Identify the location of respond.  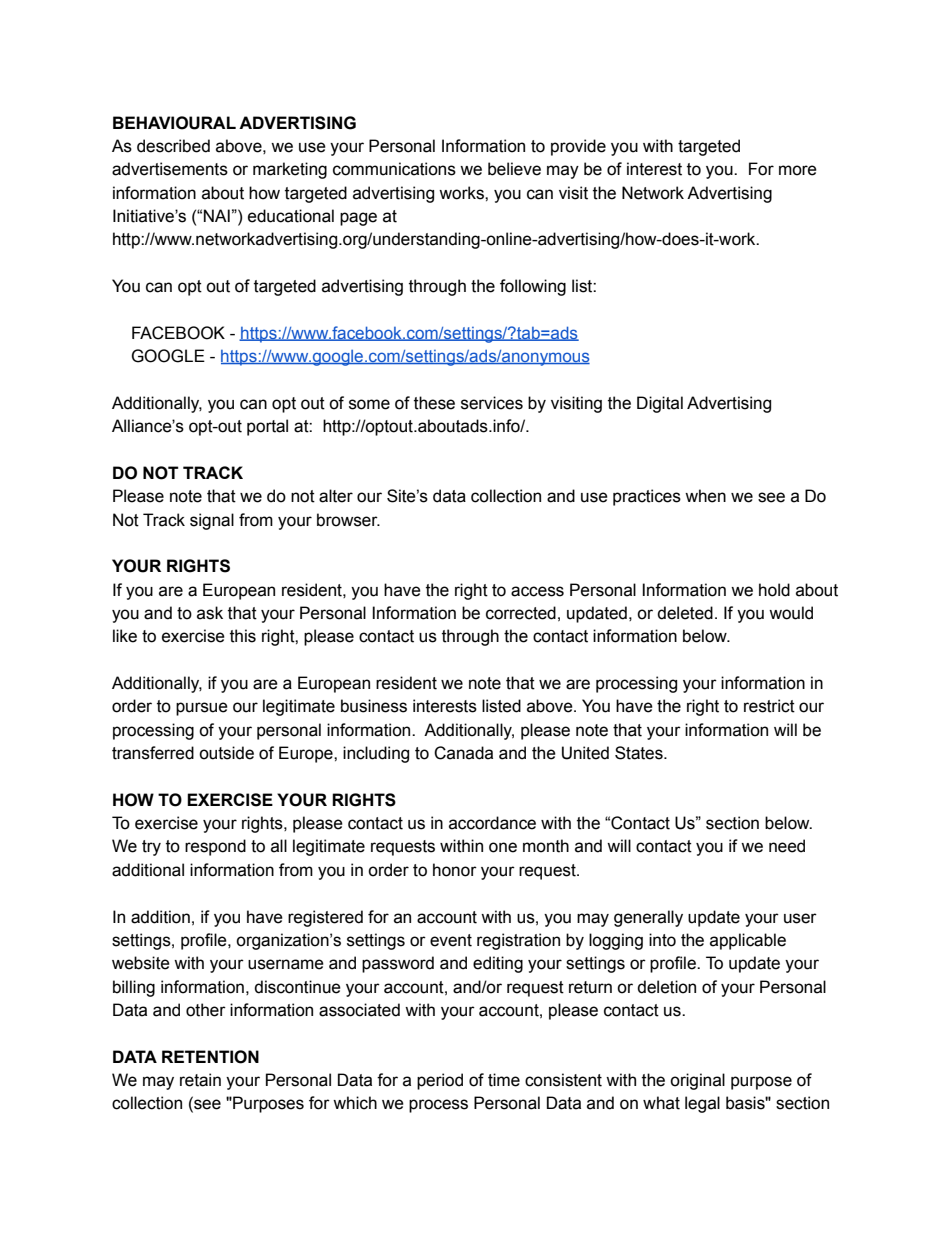
(215, 847).
